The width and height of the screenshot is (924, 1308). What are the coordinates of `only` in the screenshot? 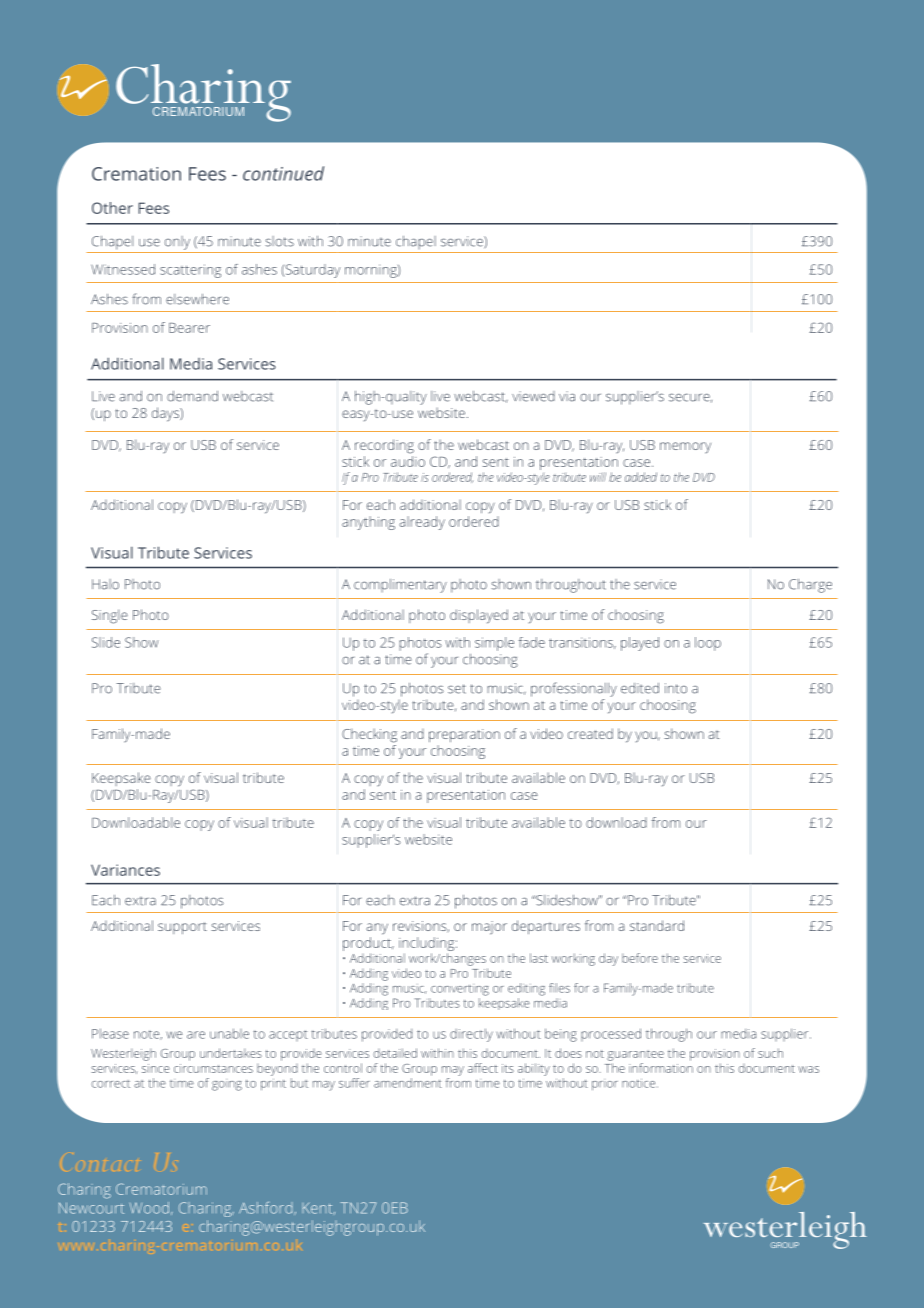 It's located at (177, 243).
